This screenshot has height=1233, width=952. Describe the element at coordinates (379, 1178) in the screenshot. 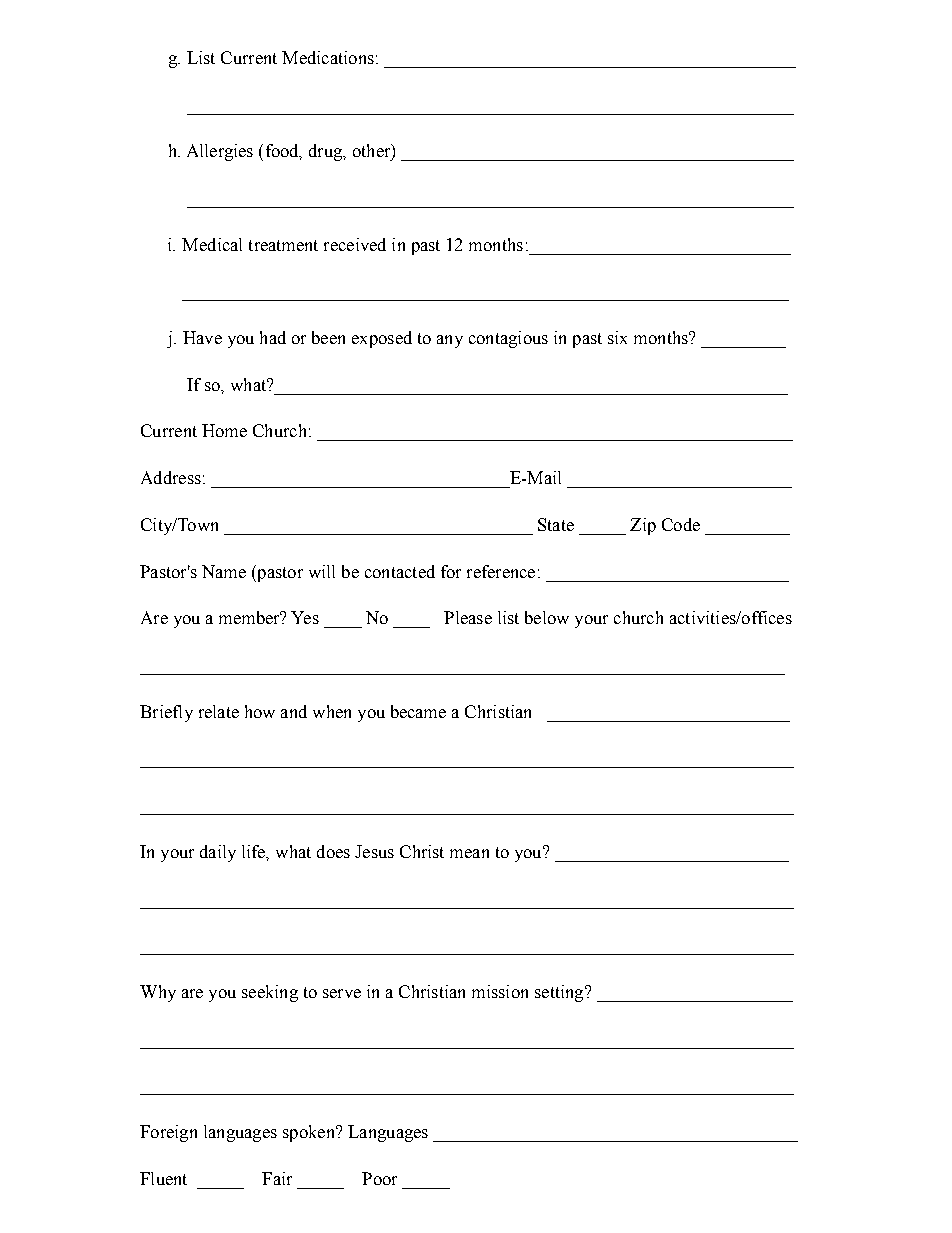

I see `Poor` at that location.
